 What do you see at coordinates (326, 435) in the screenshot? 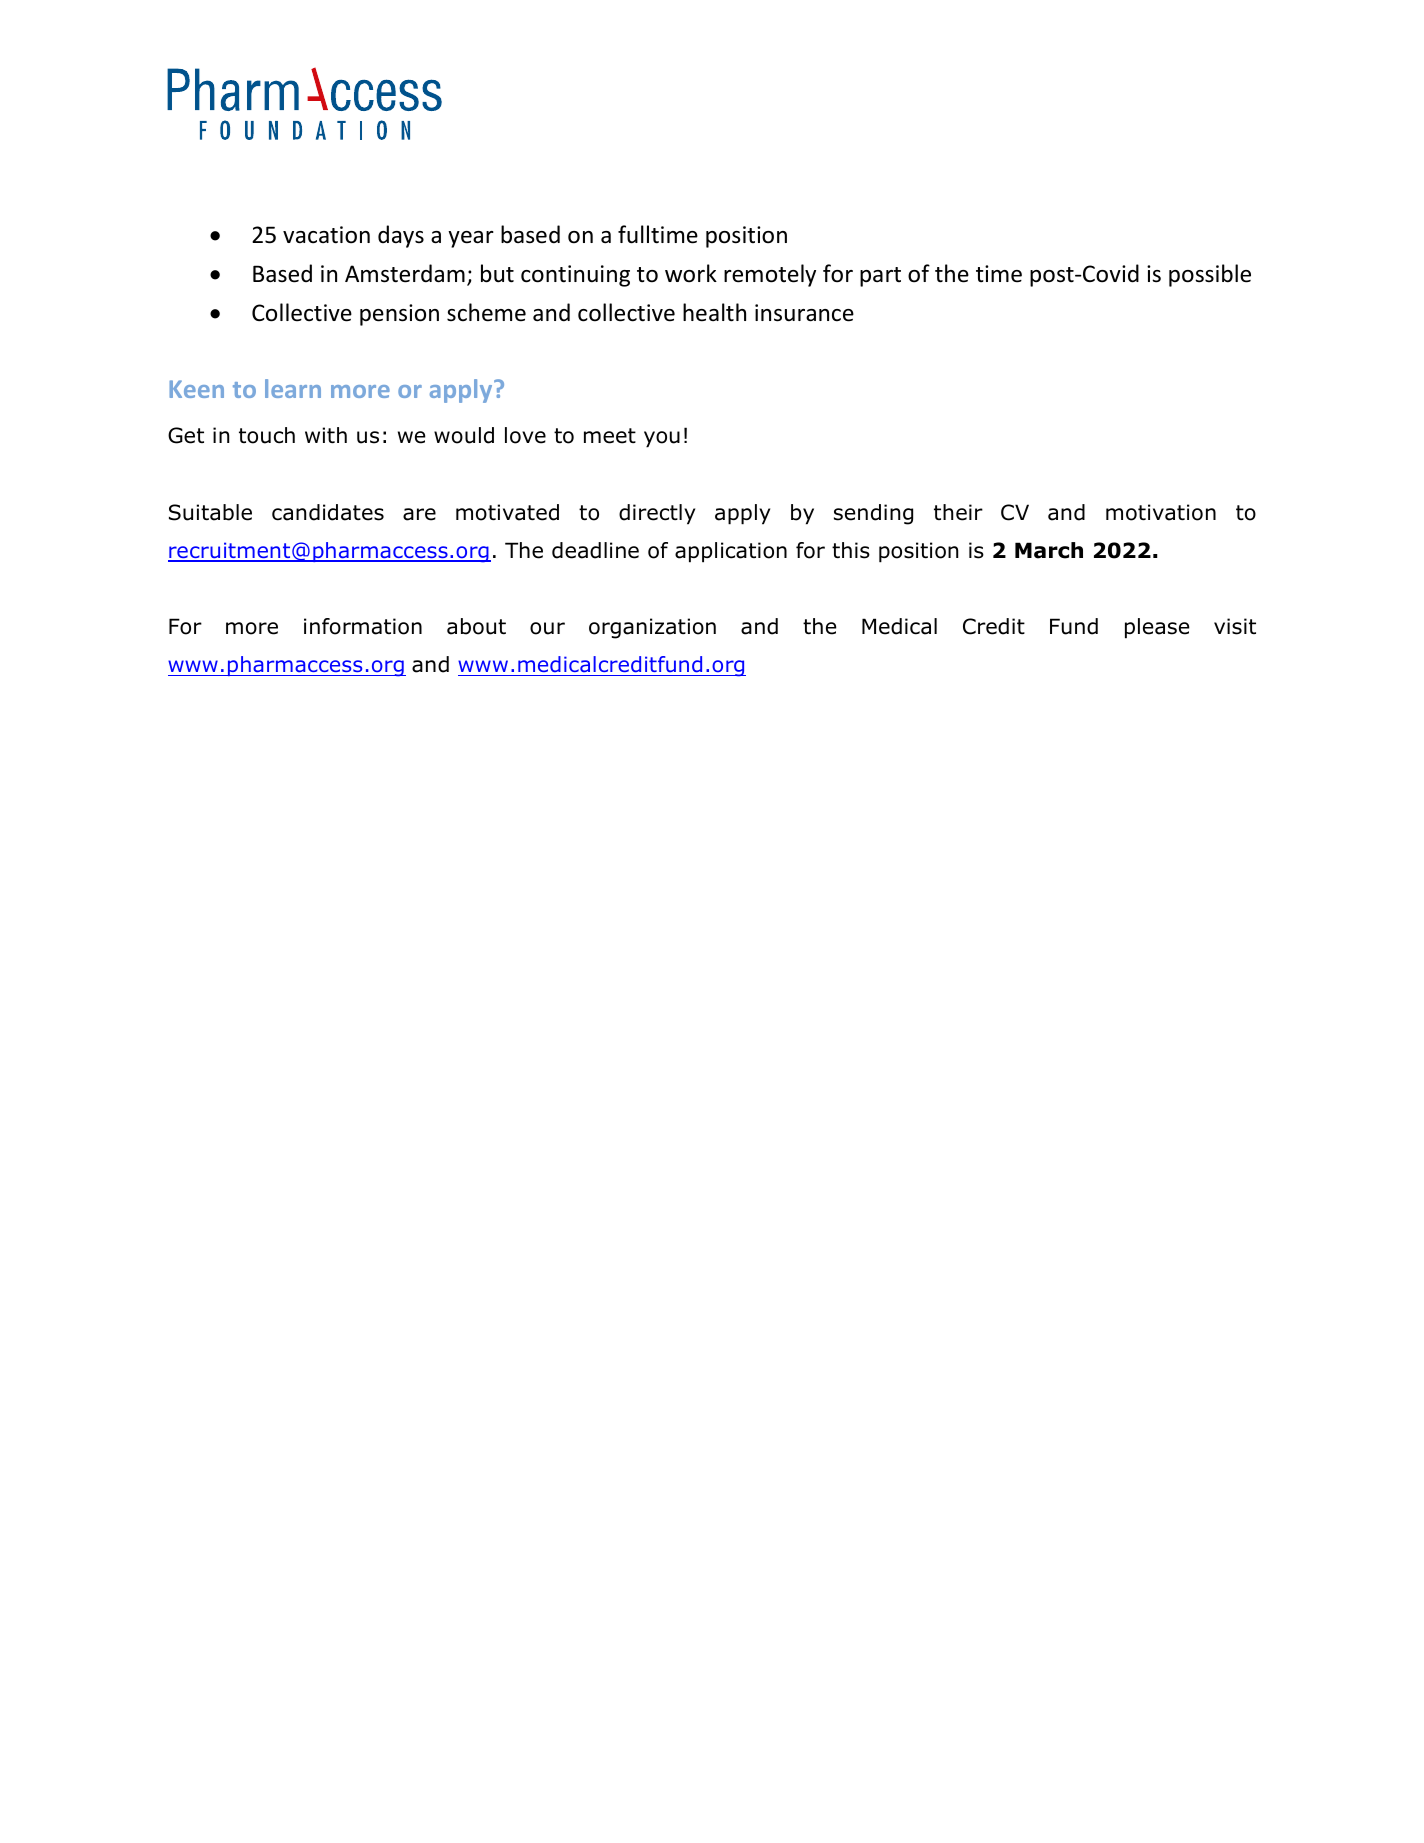
I see `with` at bounding box center [326, 435].
